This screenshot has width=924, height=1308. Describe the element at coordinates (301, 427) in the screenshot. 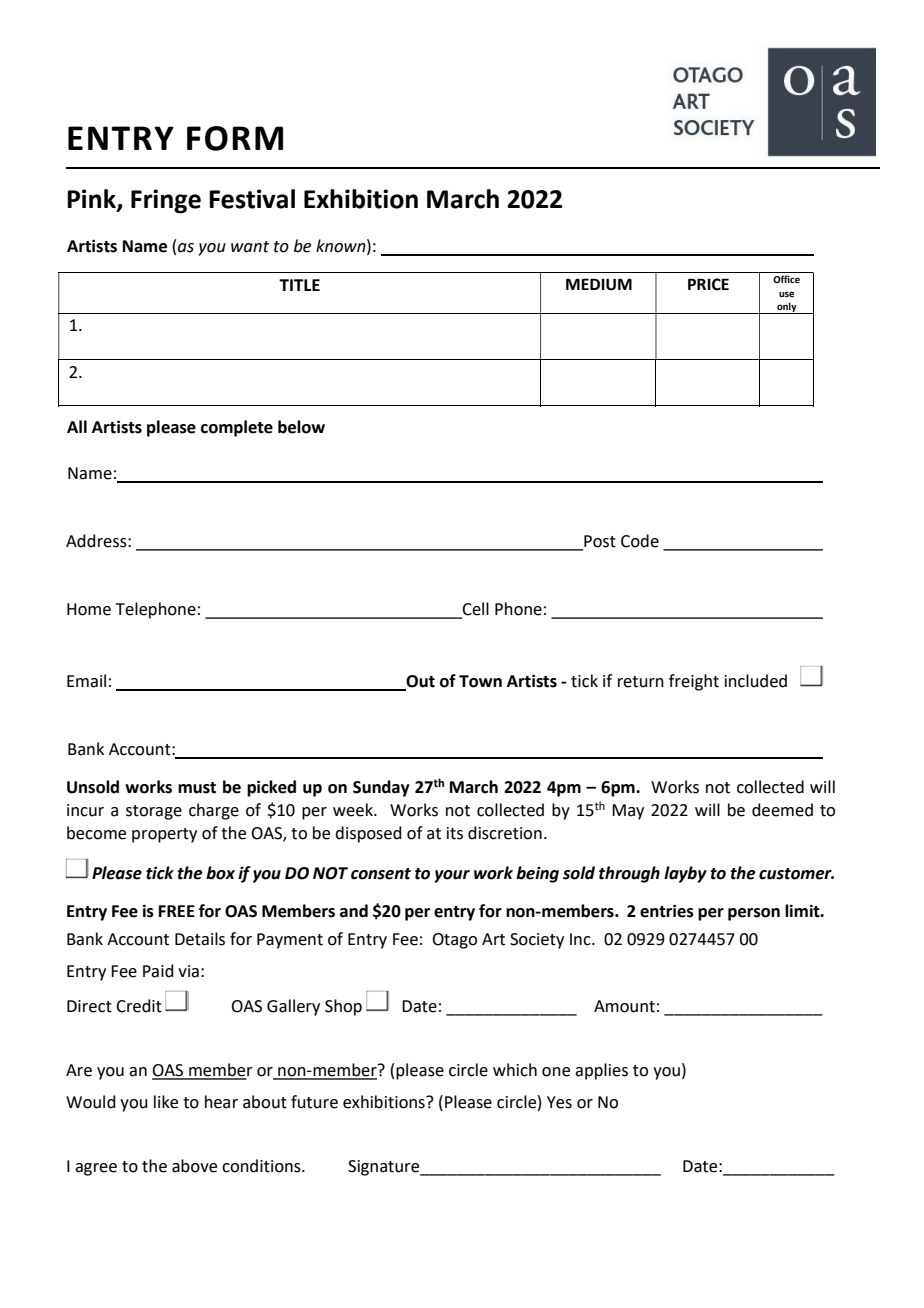

I see `below` at that location.
